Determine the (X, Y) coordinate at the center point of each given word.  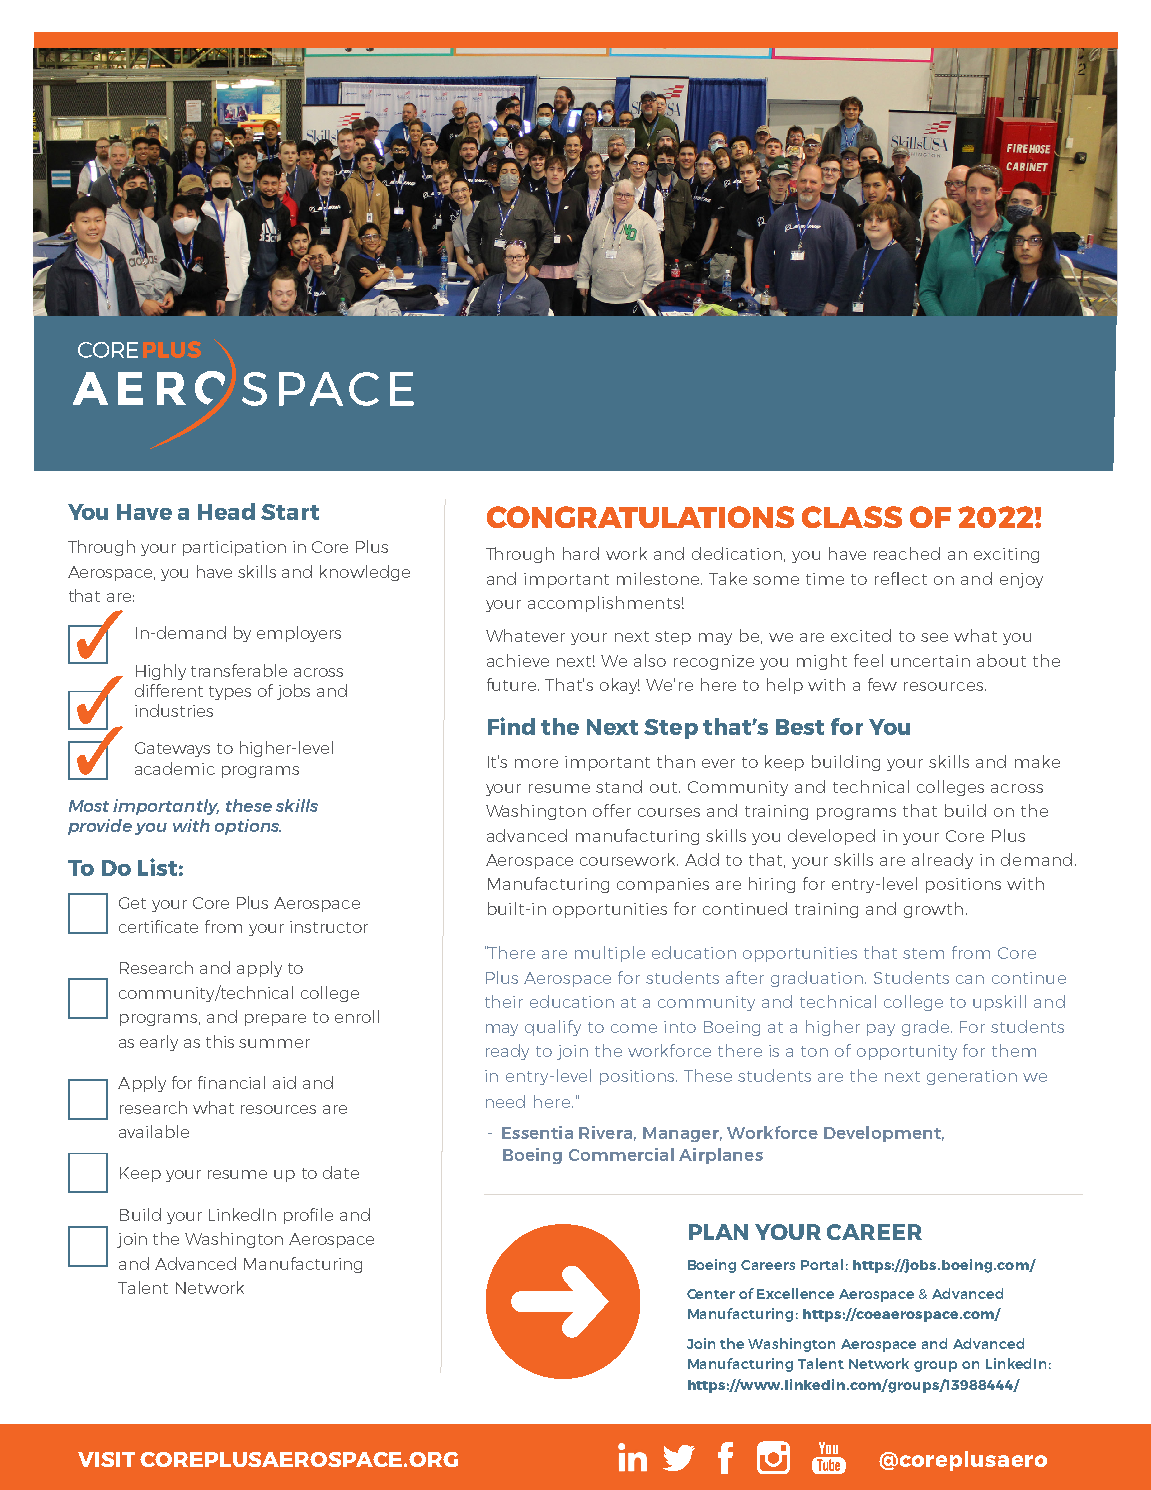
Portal (822, 1264)
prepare (275, 1020)
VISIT (106, 1459)
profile (308, 1216)
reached (907, 553)
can (970, 979)
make (1037, 761)
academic (175, 768)
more (536, 763)
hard (581, 553)
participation (234, 548)
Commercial (621, 1154)
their (504, 1001)
